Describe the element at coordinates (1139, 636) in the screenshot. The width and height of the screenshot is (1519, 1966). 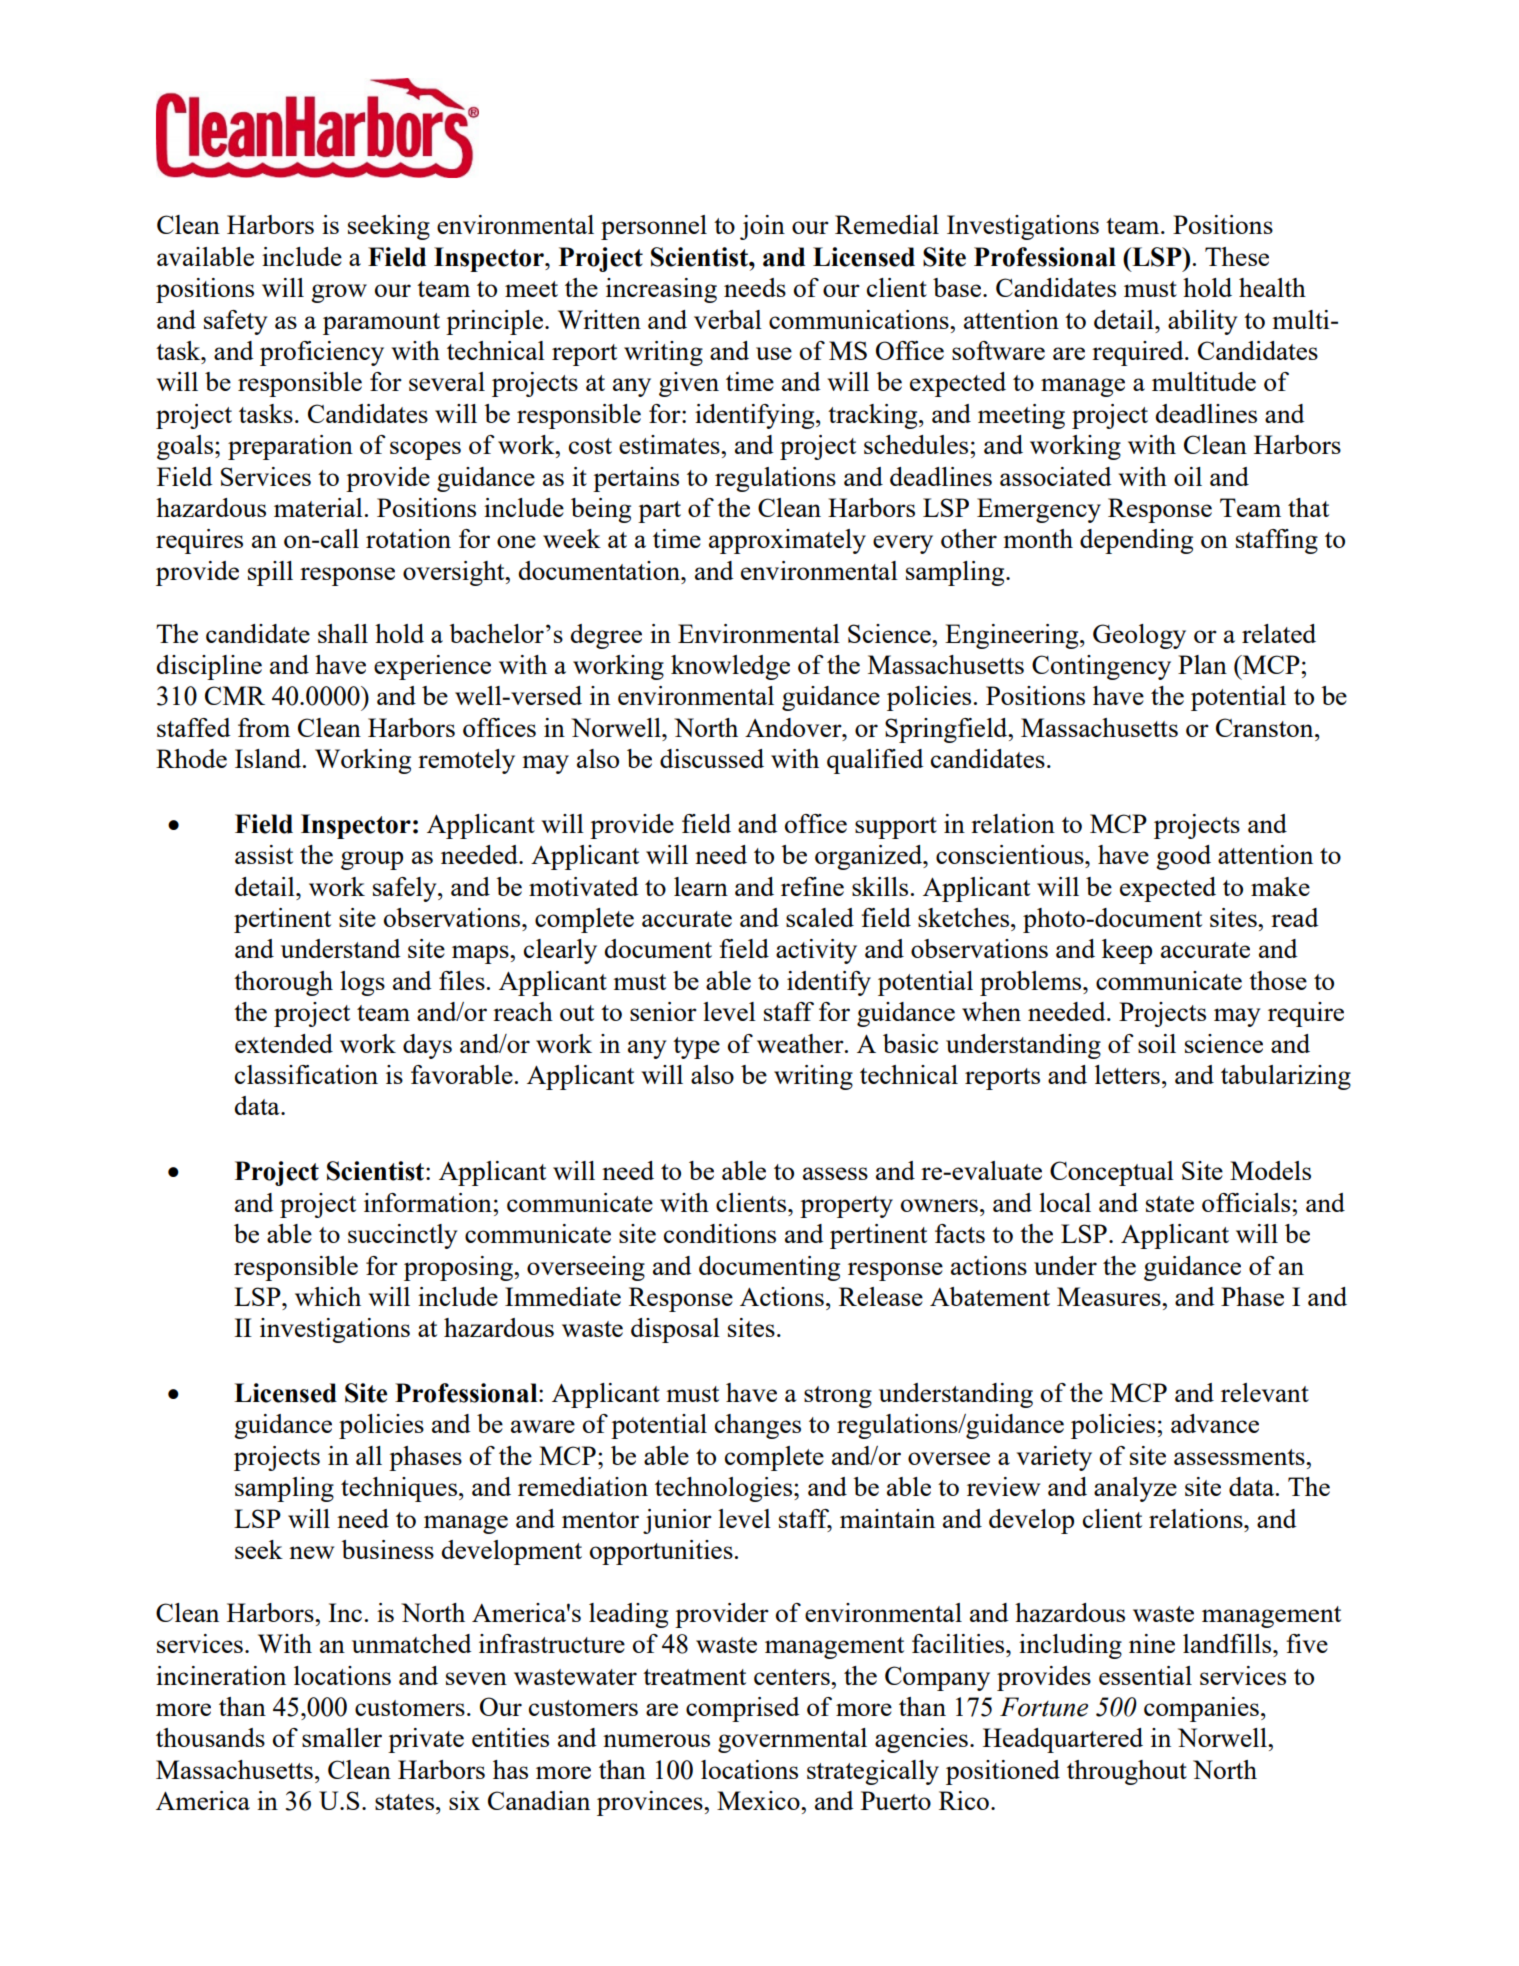
I see `Geology` at that location.
